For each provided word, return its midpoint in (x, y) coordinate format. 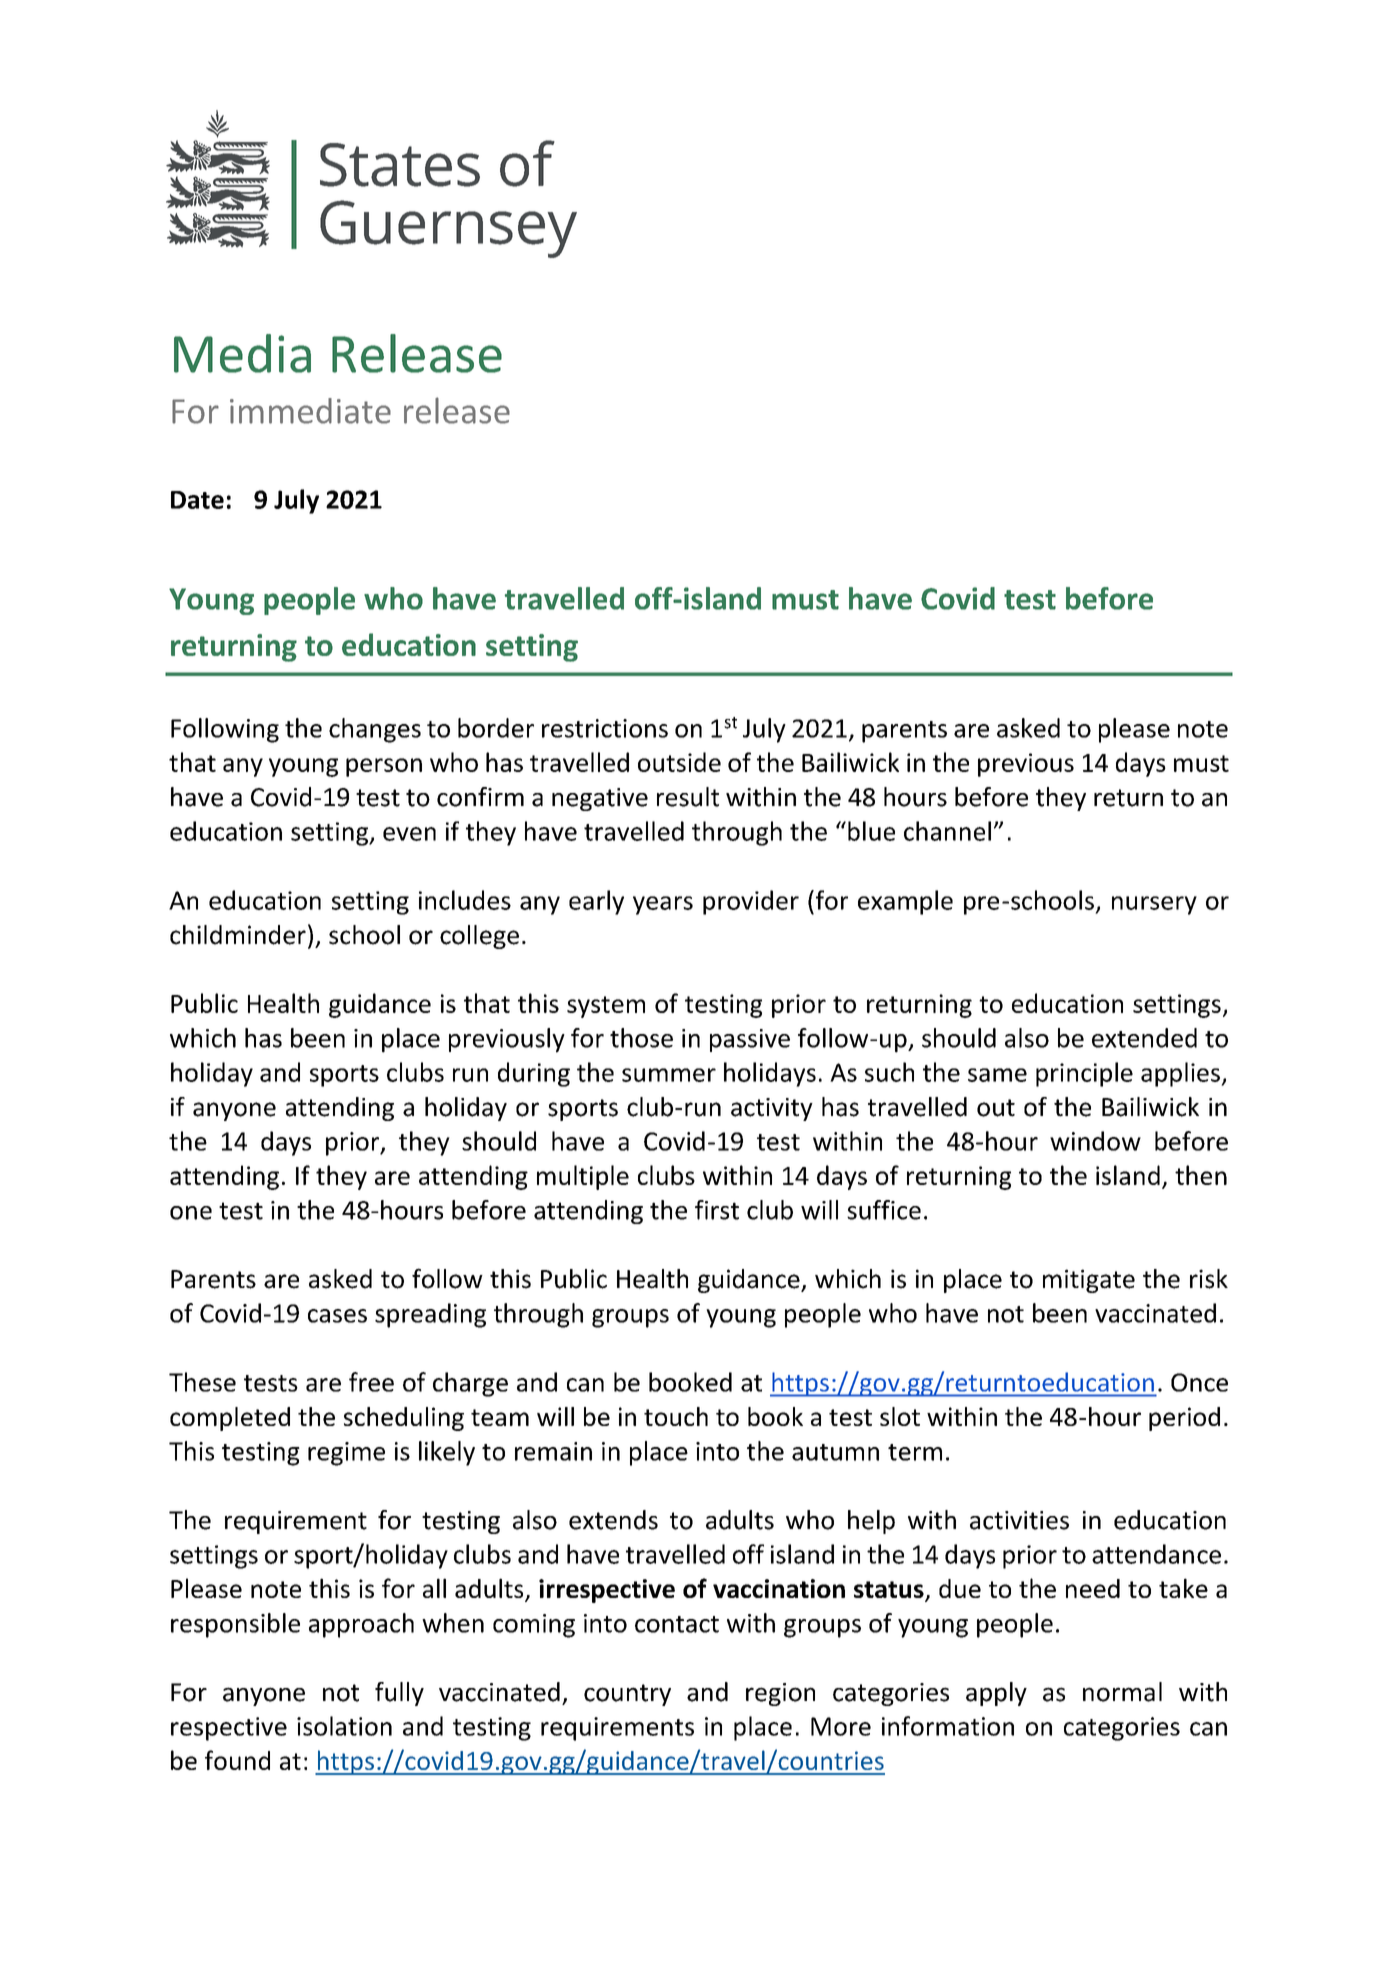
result (688, 797)
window (1095, 1141)
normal (1122, 1692)
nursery (1154, 905)
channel (947, 831)
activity (772, 1109)
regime (346, 1454)
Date (197, 500)
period (1184, 1419)
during (534, 1074)
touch (676, 1416)
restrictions (605, 728)
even (409, 834)
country (627, 1695)
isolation (344, 1726)
